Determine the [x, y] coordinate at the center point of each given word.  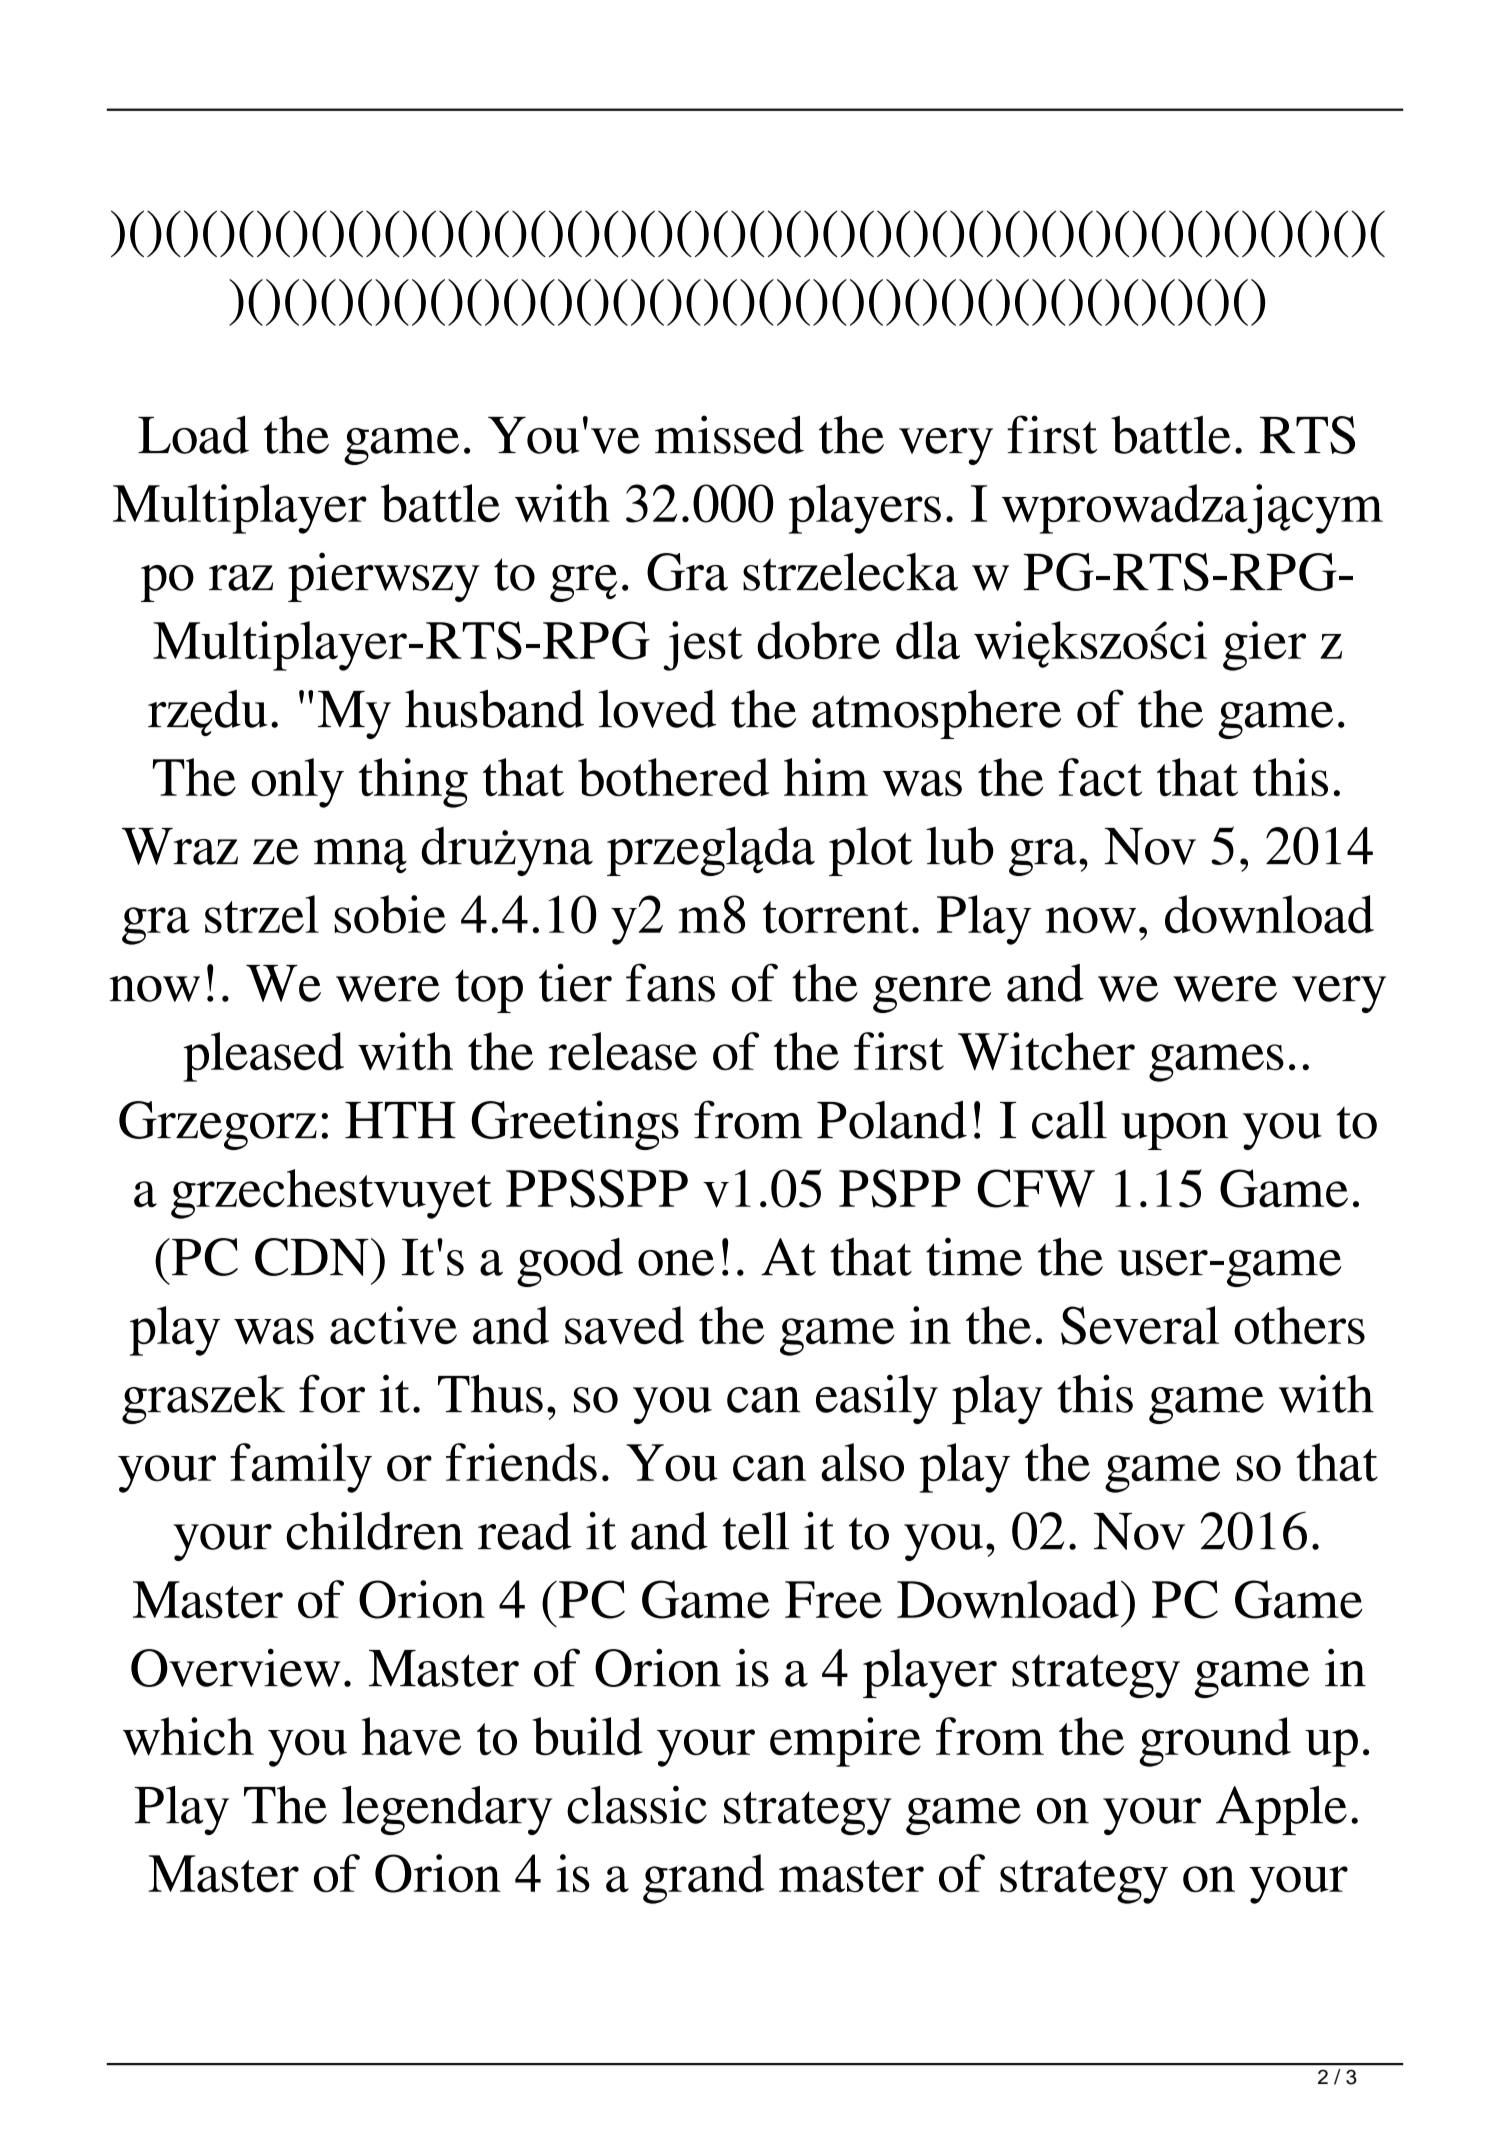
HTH [400, 1120]
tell [755, 1531]
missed [729, 434]
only [298, 783]
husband [494, 708]
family [301, 1468]
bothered [673, 777]
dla [928, 640]
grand [703, 1879]
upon [1174, 1131]
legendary [447, 1810]
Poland [892, 1120]
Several [1140, 1325]
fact [1100, 777]
